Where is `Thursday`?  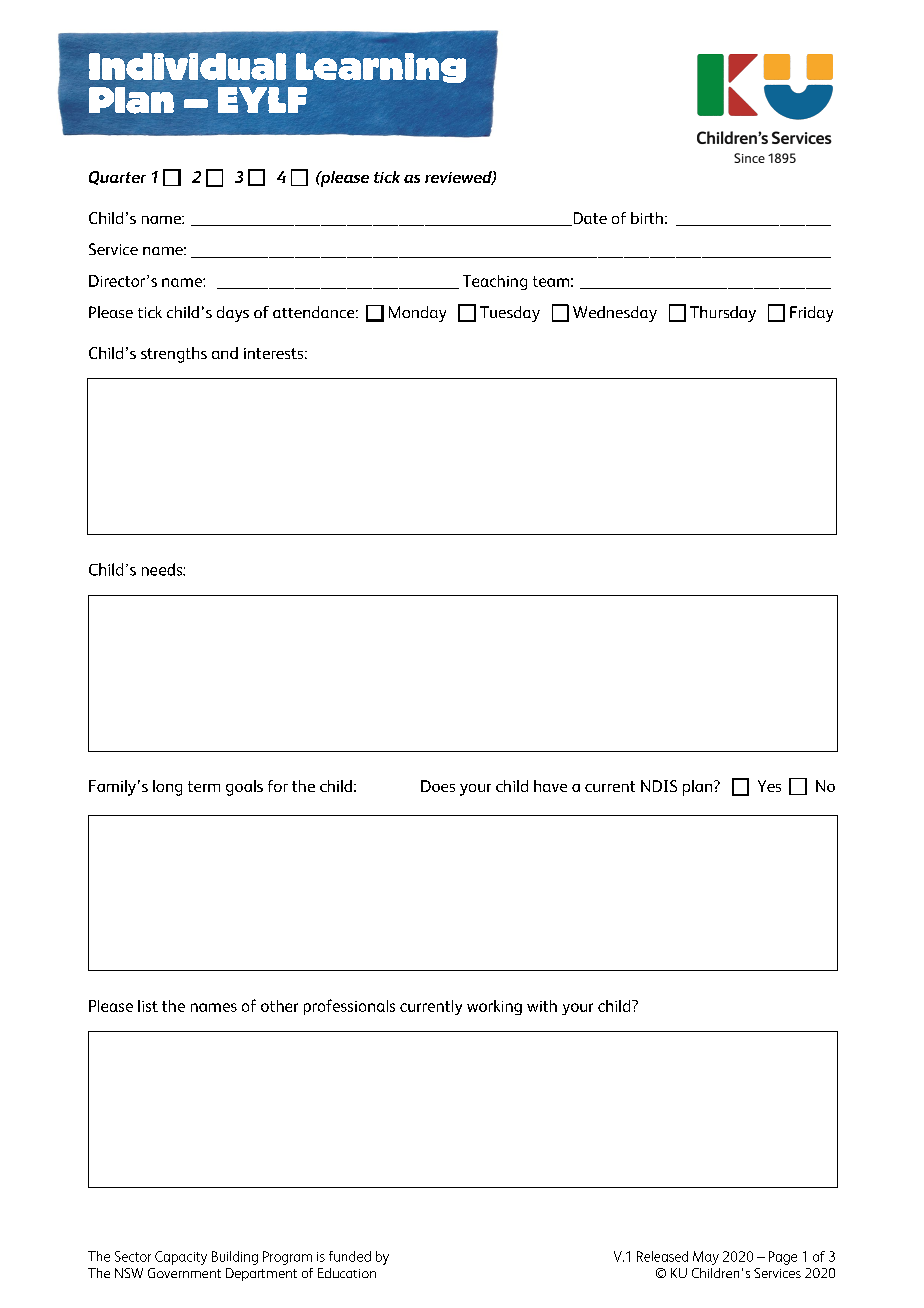
Thursday is located at coordinates (723, 314).
